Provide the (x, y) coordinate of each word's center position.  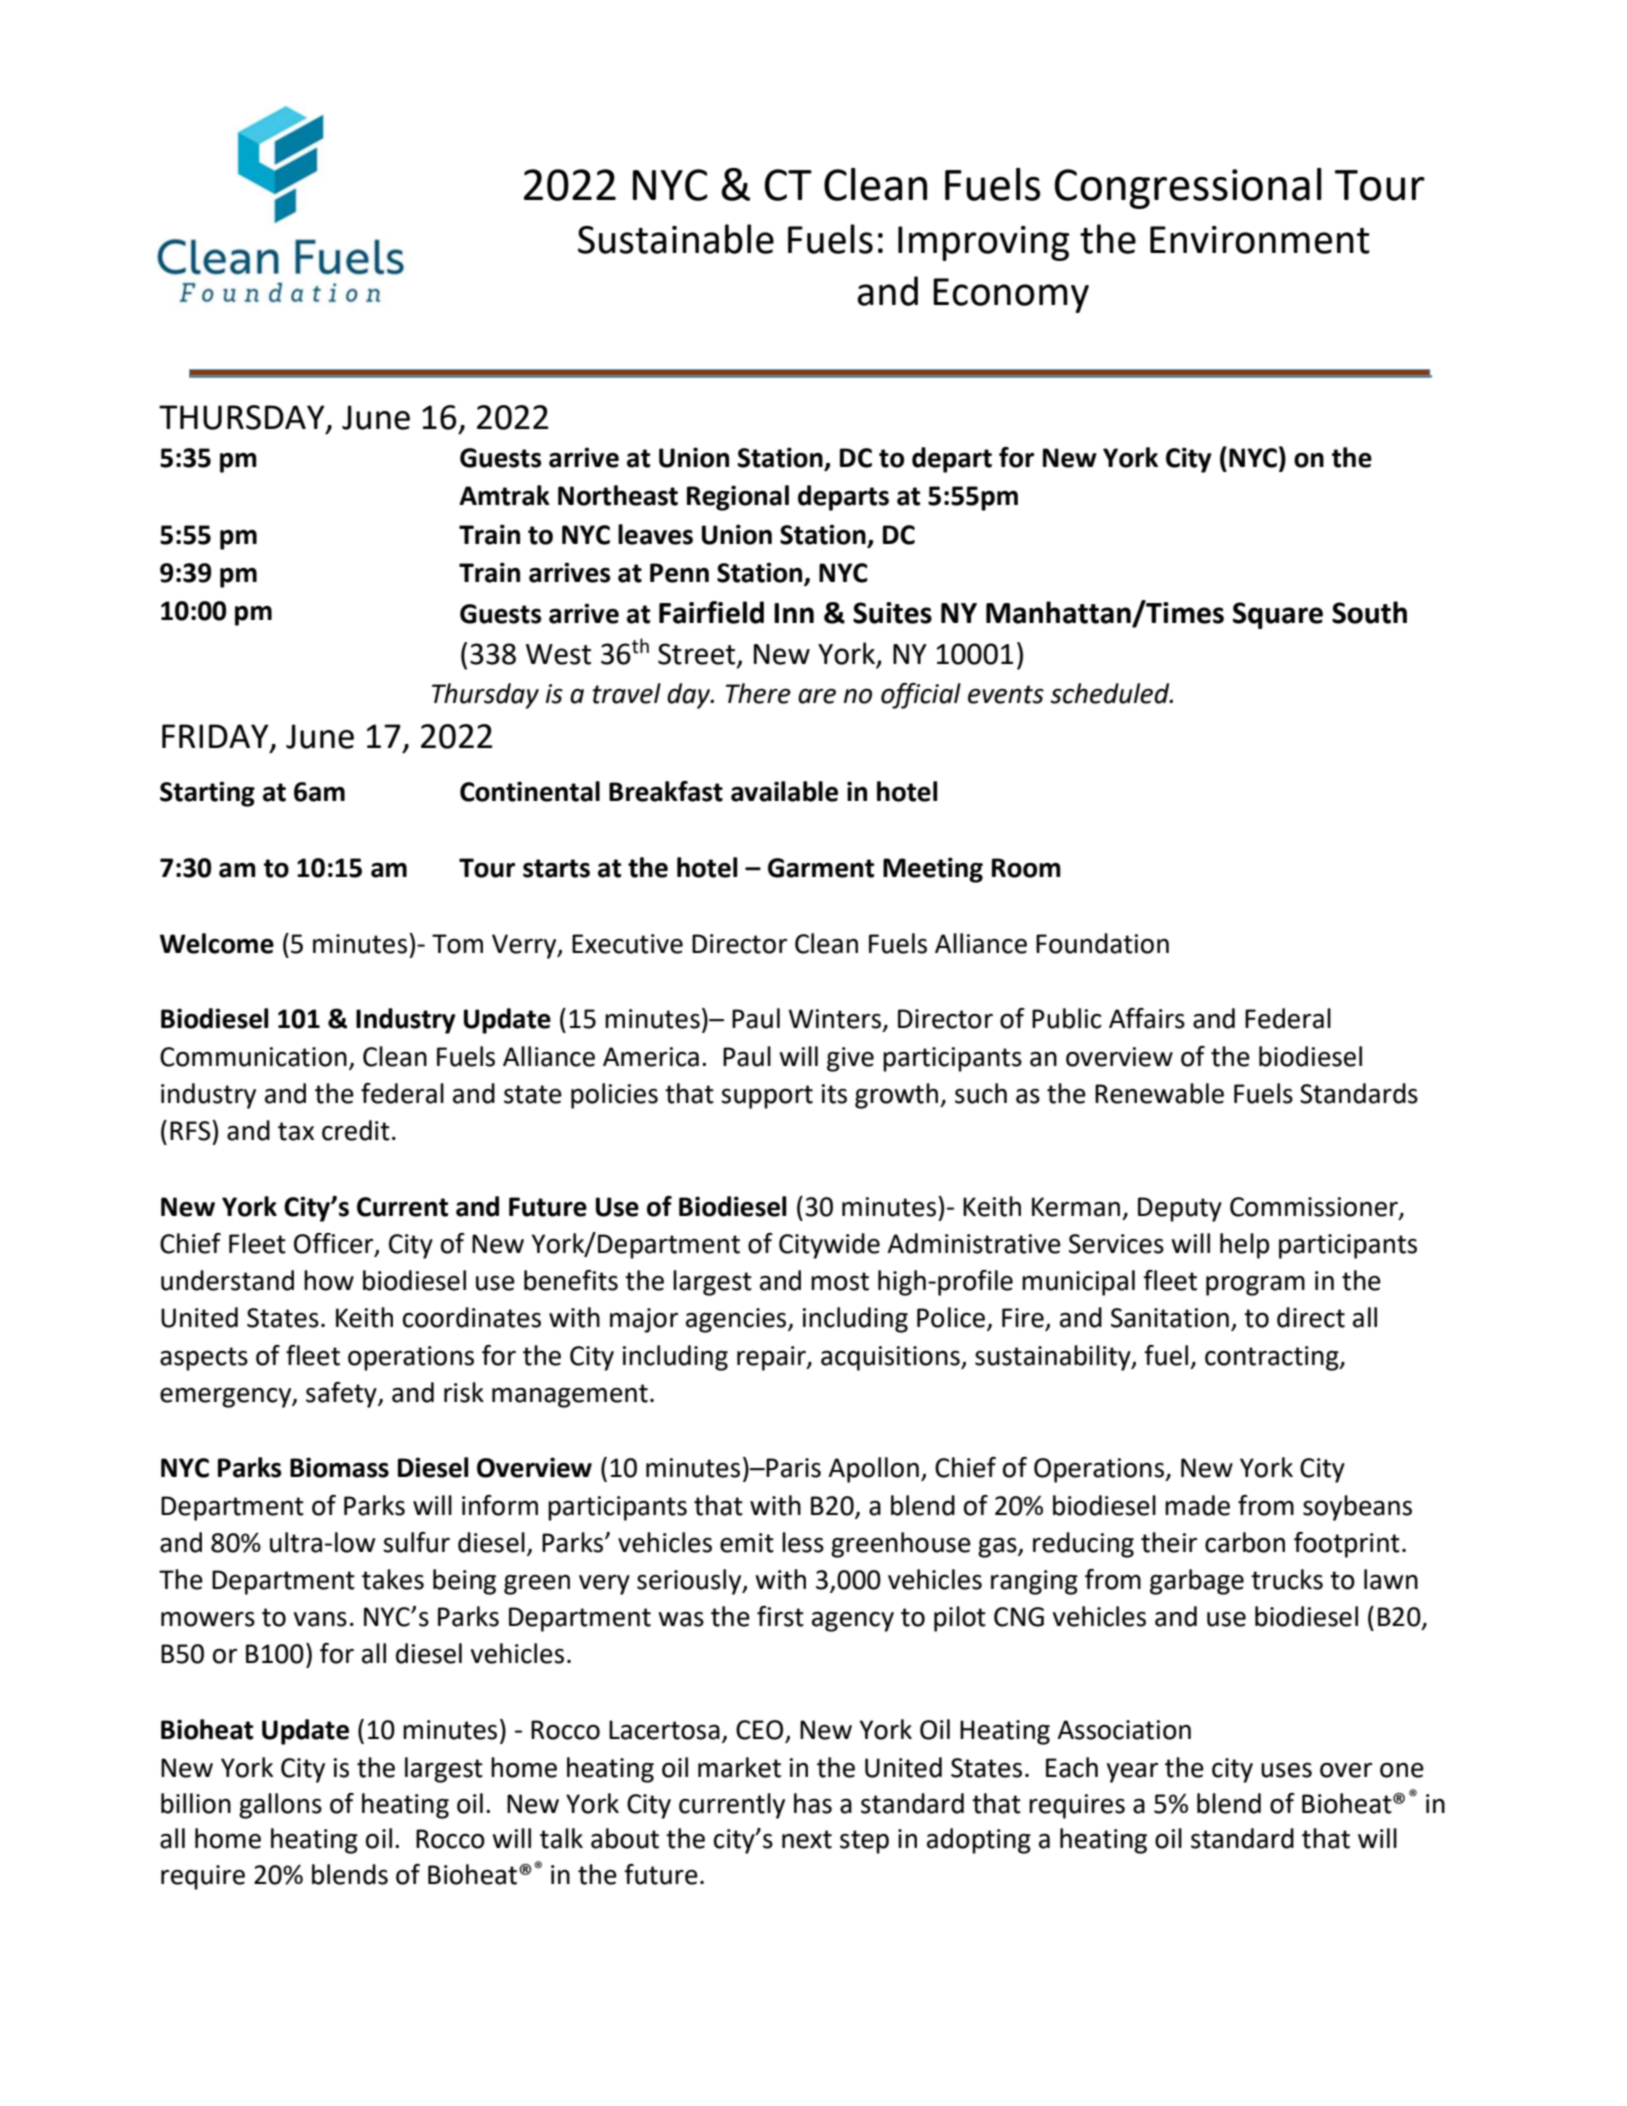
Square (1278, 615)
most (840, 1281)
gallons (280, 1806)
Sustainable (676, 239)
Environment (1260, 240)
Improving (983, 243)
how (329, 1280)
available (784, 791)
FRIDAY (215, 736)
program (1255, 1285)
